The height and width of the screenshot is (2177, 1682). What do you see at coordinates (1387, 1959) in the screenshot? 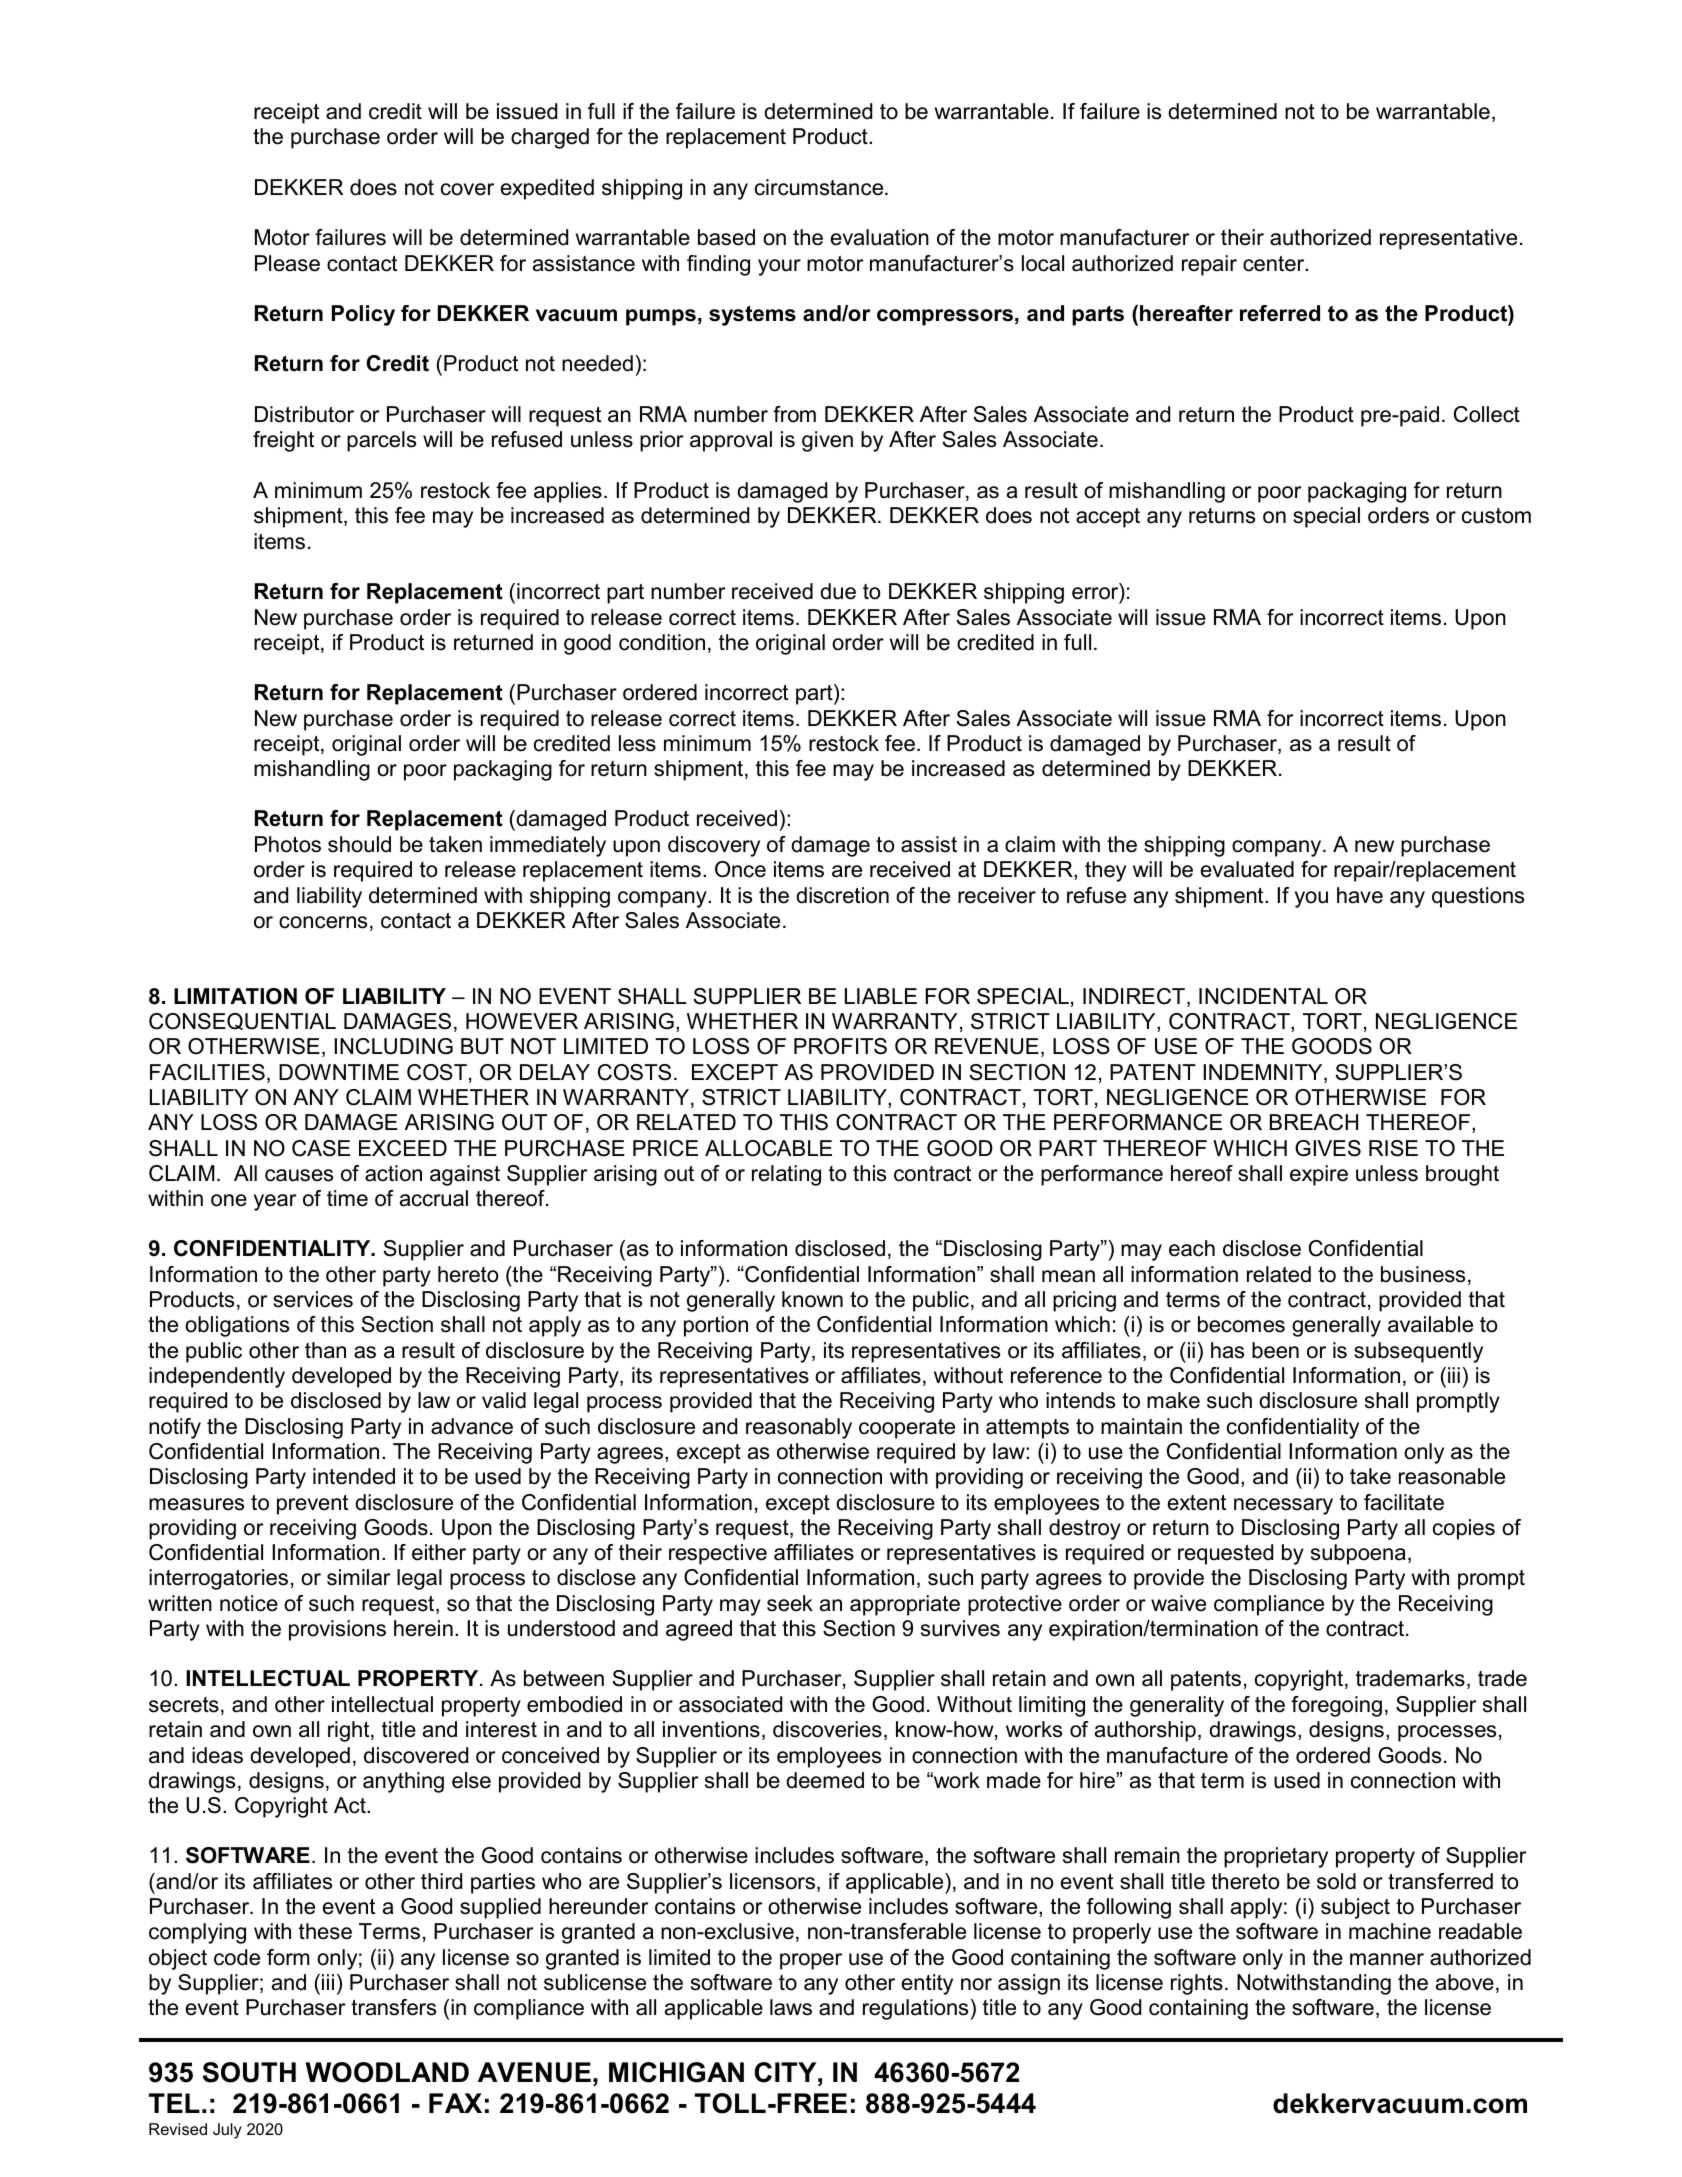
I see `manner` at bounding box center [1387, 1959].
